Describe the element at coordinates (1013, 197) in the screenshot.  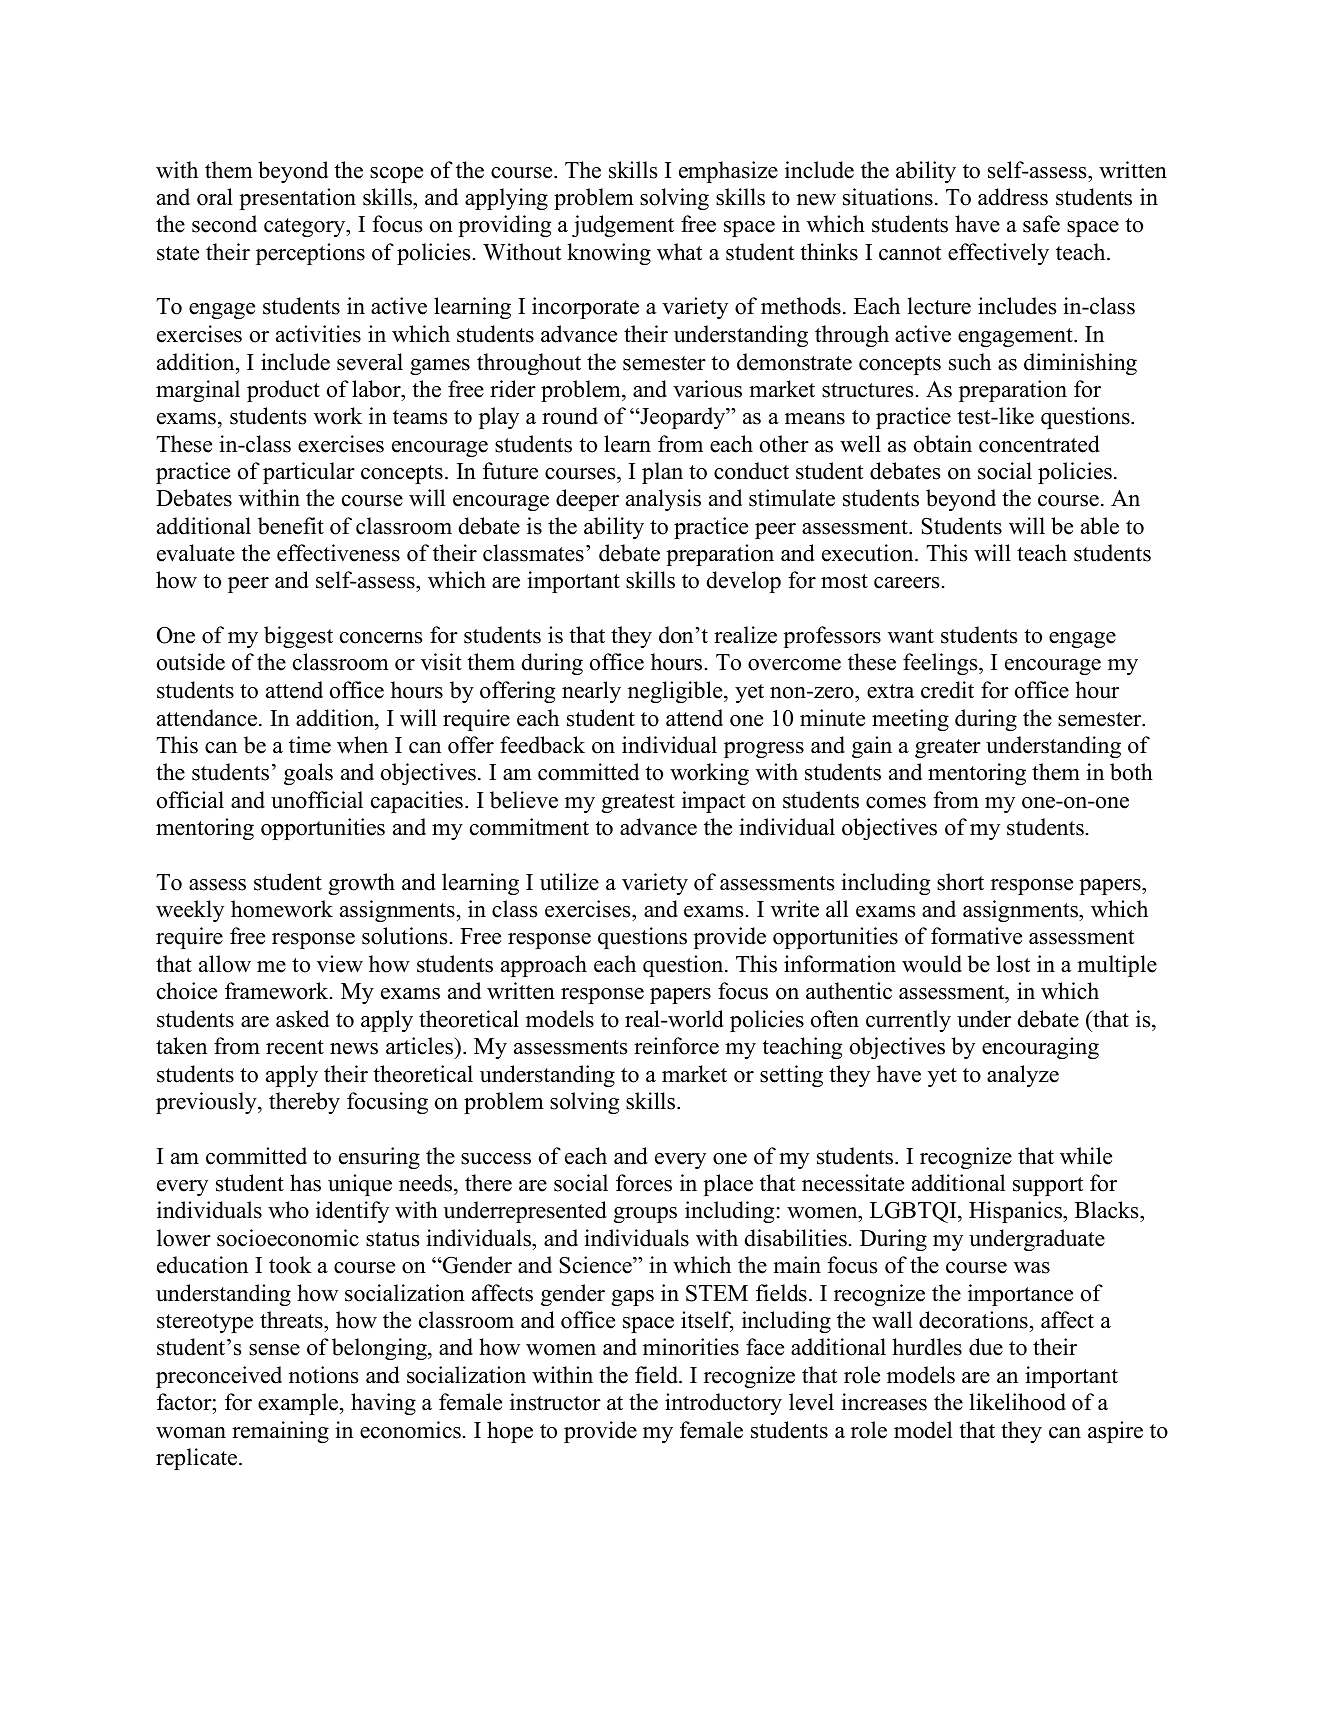
I see `address` at that location.
